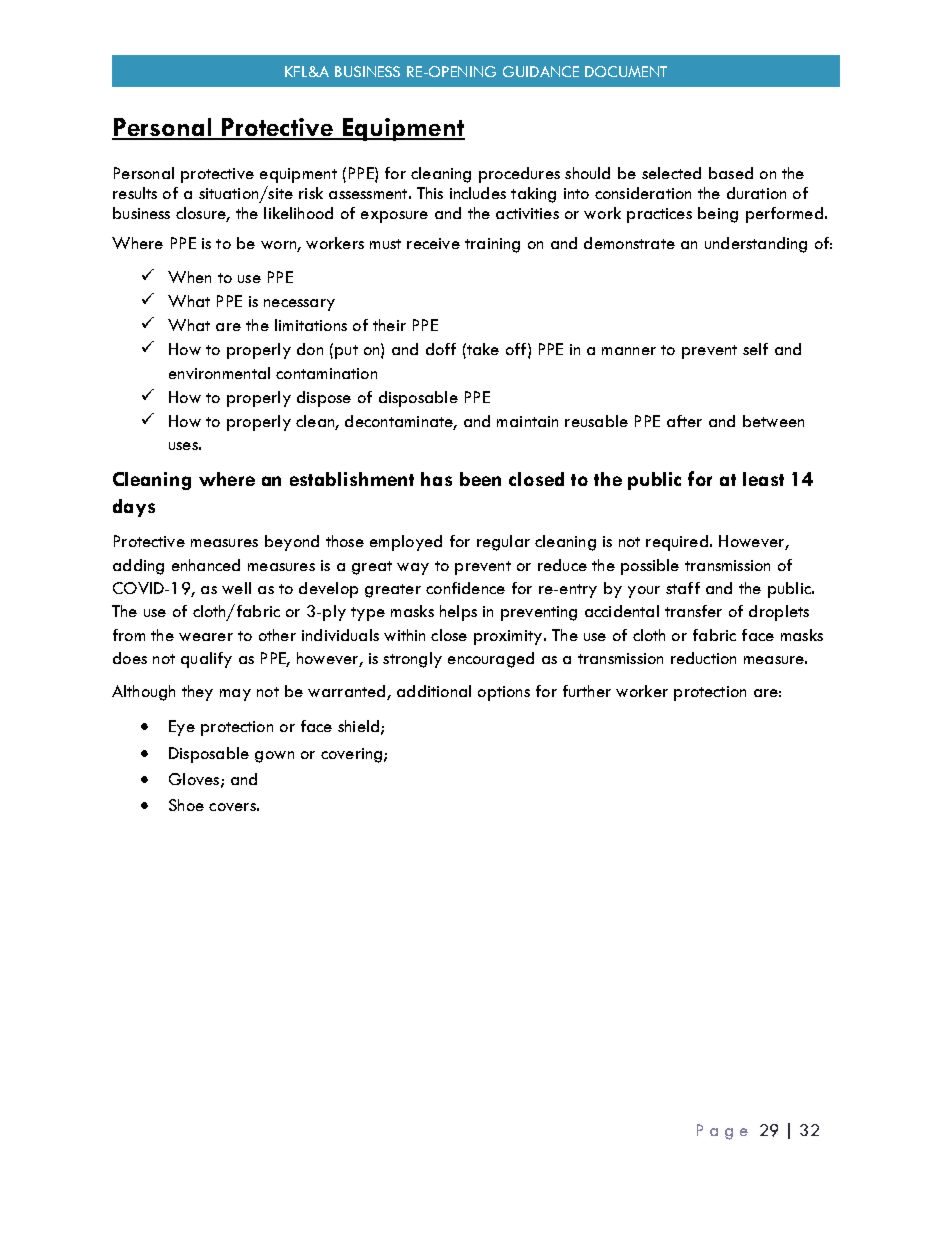 The width and height of the image is (952, 1233). I want to click on DOCUMENT, so click(626, 71).
